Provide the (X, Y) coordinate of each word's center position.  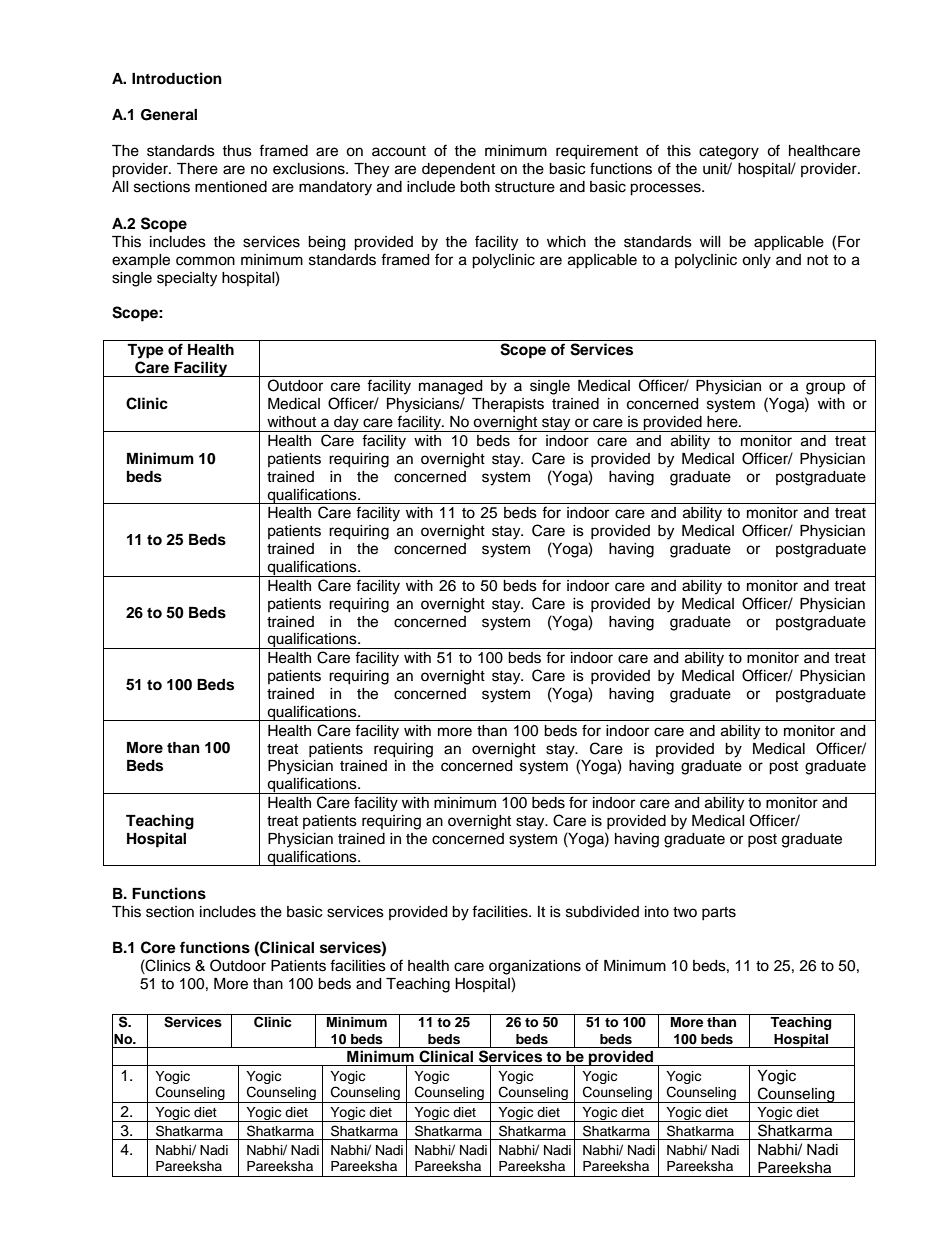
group (825, 388)
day (346, 424)
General (169, 115)
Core (158, 947)
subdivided (602, 912)
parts (719, 913)
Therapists (508, 405)
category (729, 153)
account (399, 151)
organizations (535, 967)
